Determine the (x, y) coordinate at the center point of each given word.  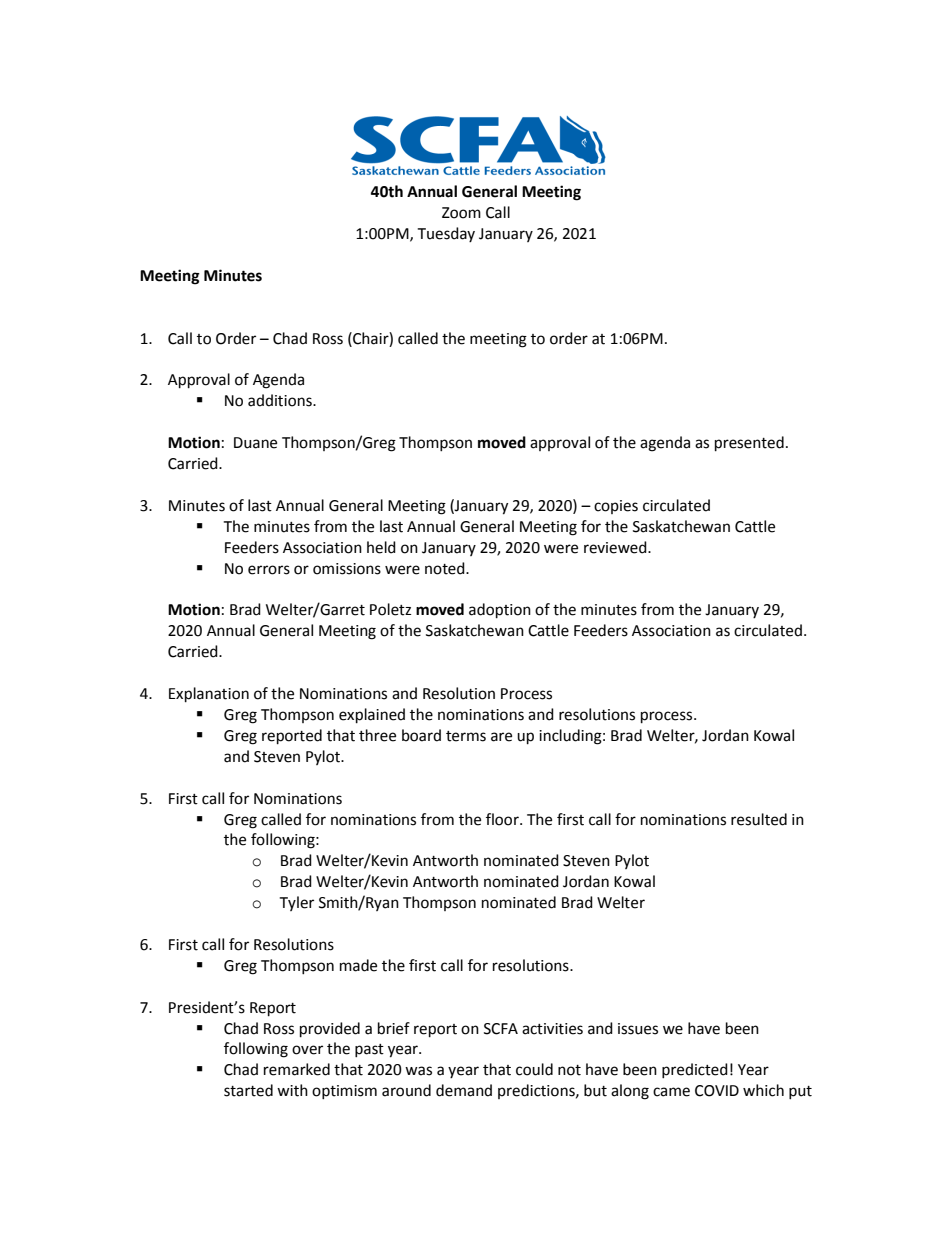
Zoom (461, 213)
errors (269, 570)
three (377, 735)
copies (616, 507)
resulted (759, 819)
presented (749, 444)
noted (446, 568)
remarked (297, 1069)
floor (503, 819)
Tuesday (446, 234)
